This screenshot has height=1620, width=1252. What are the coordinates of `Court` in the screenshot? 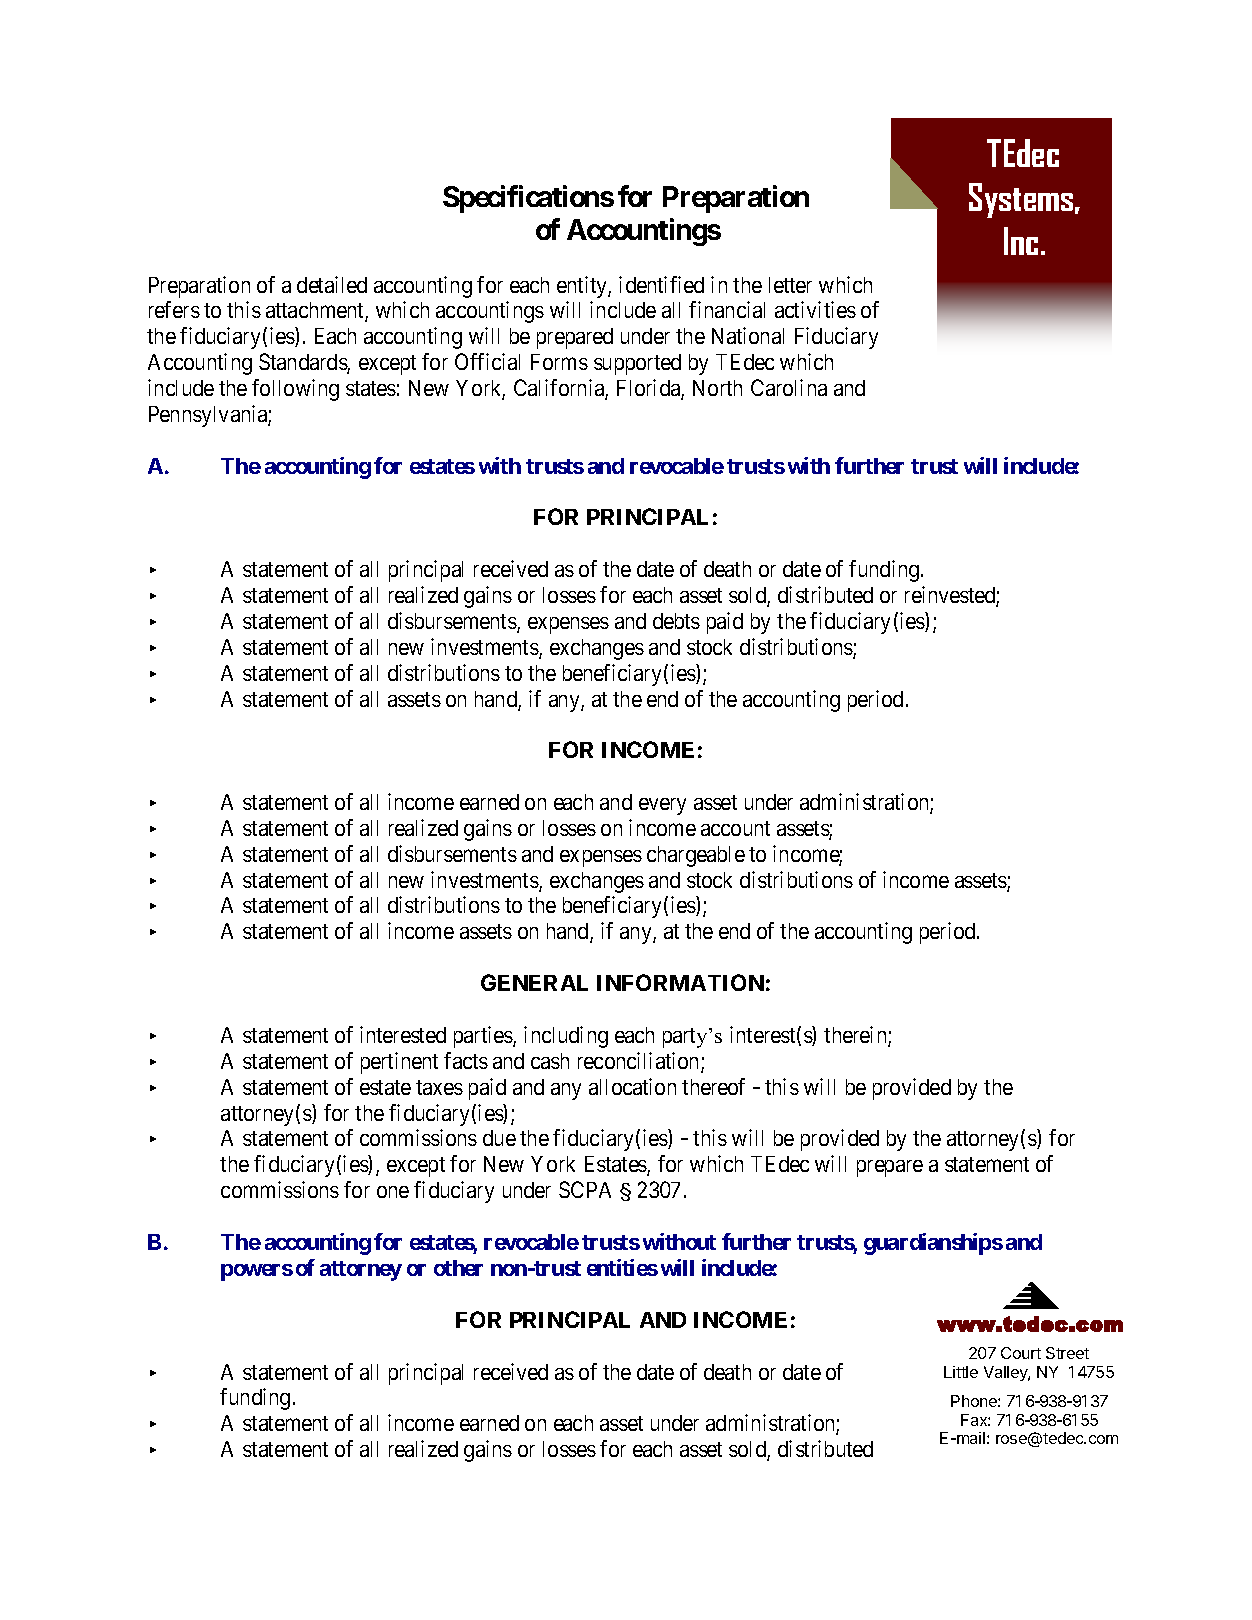 It's located at (1021, 1353).
